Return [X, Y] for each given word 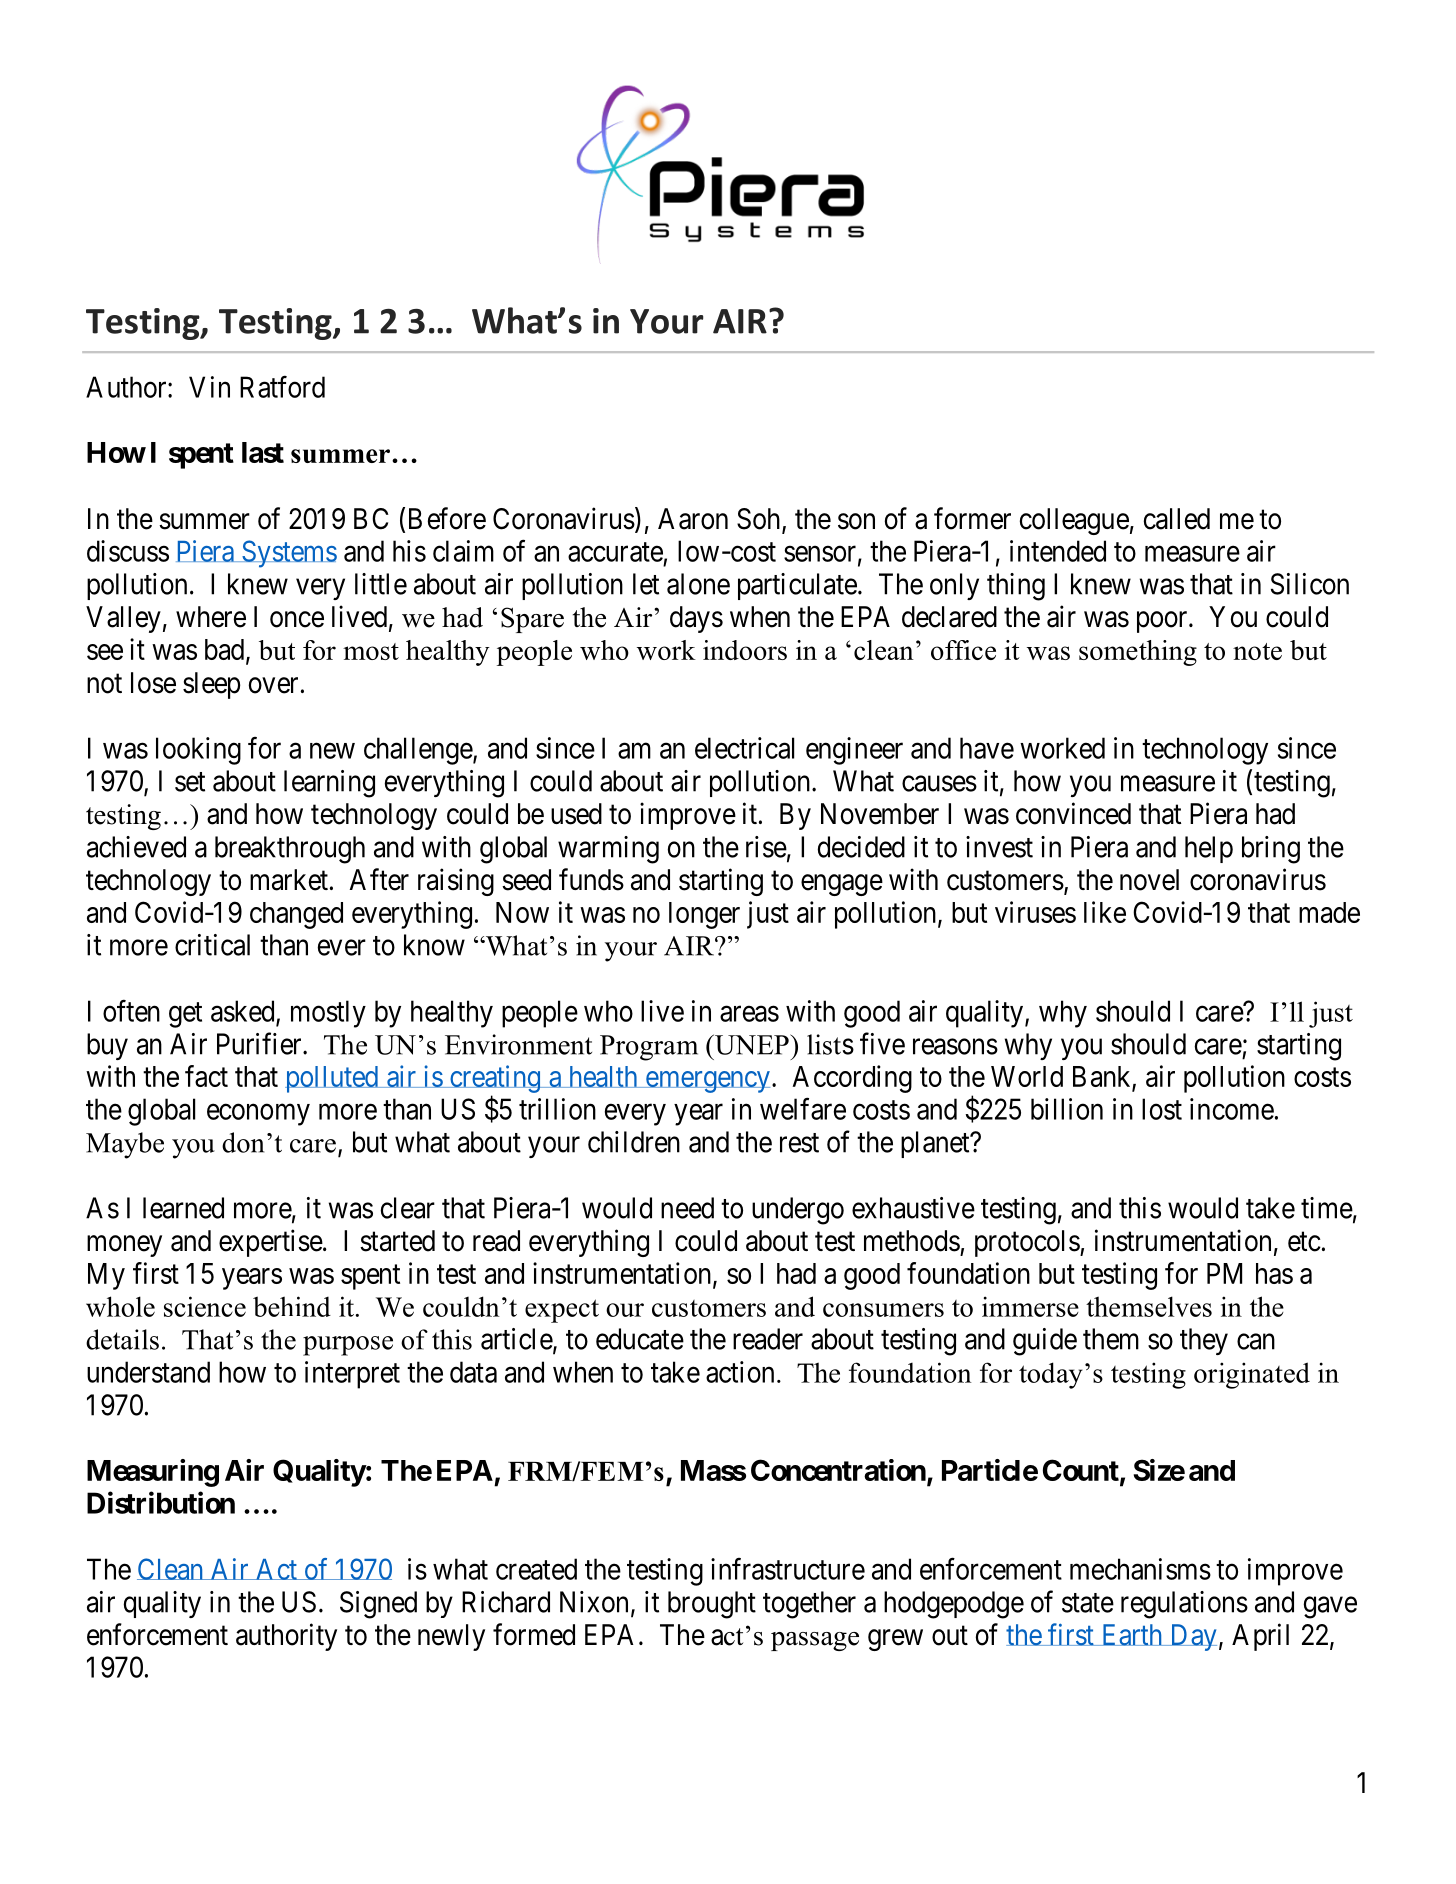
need [687, 1208]
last [263, 452]
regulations [1184, 1605]
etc [1304, 1242]
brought [712, 1605]
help [1209, 849]
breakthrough [290, 850]
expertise [271, 1243]
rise [766, 847]
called [1177, 519]
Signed [378, 1605]
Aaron [693, 519]
